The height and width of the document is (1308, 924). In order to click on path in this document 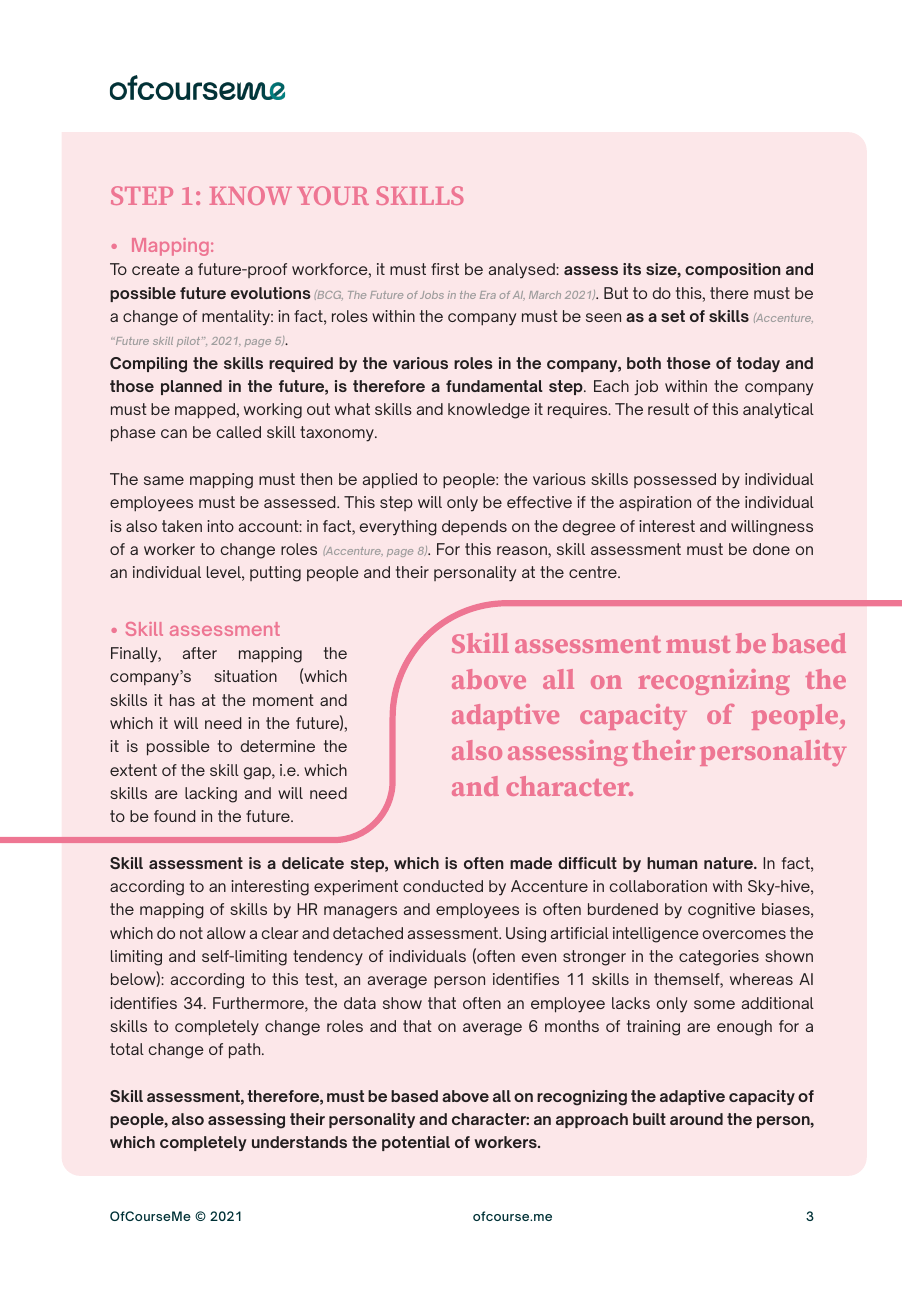, I will do `click(246, 1051)`.
